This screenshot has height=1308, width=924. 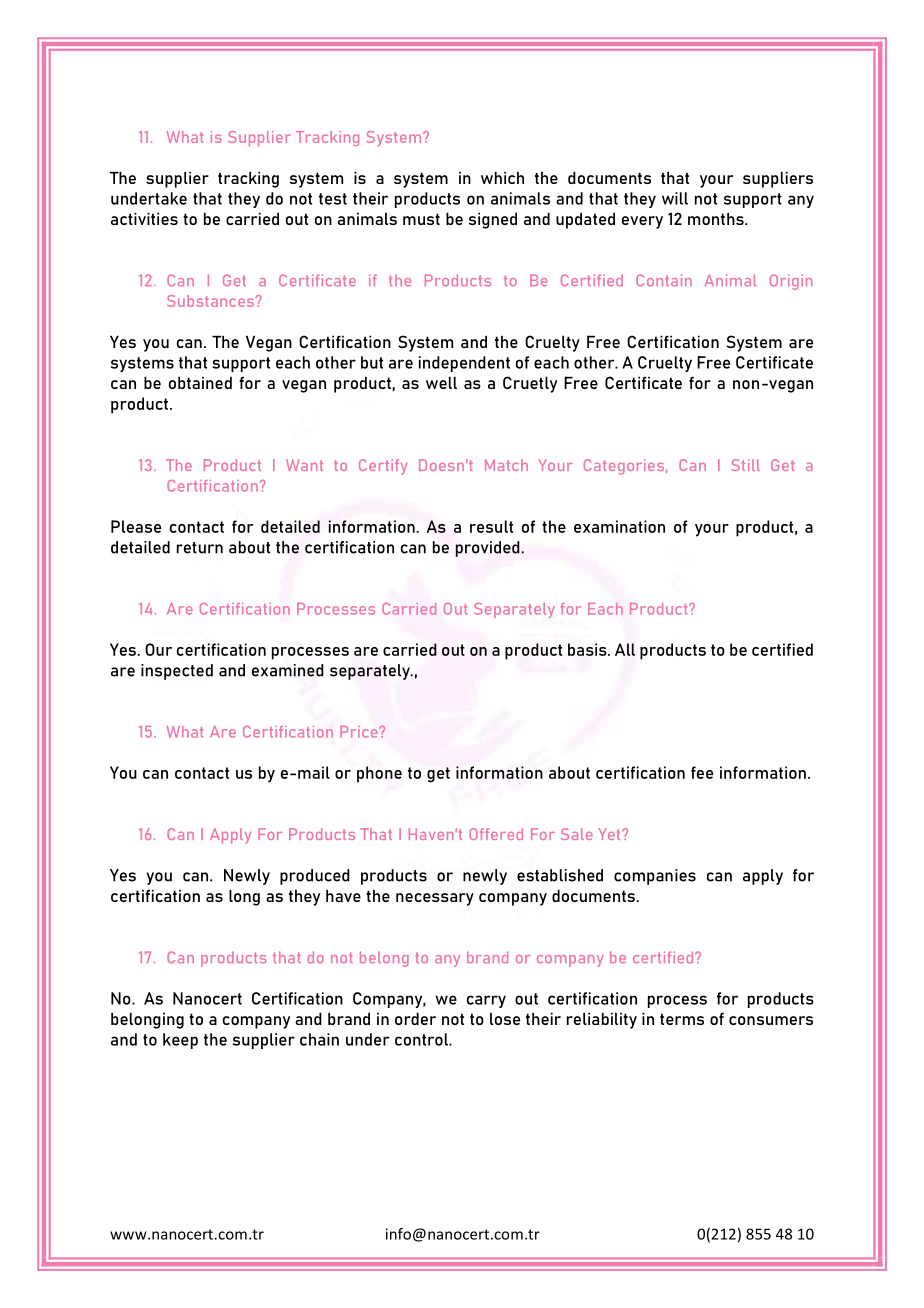 What do you see at coordinates (180, 1041) in the screenshot?
I see `keep` at bounding box center [180, 1041].
